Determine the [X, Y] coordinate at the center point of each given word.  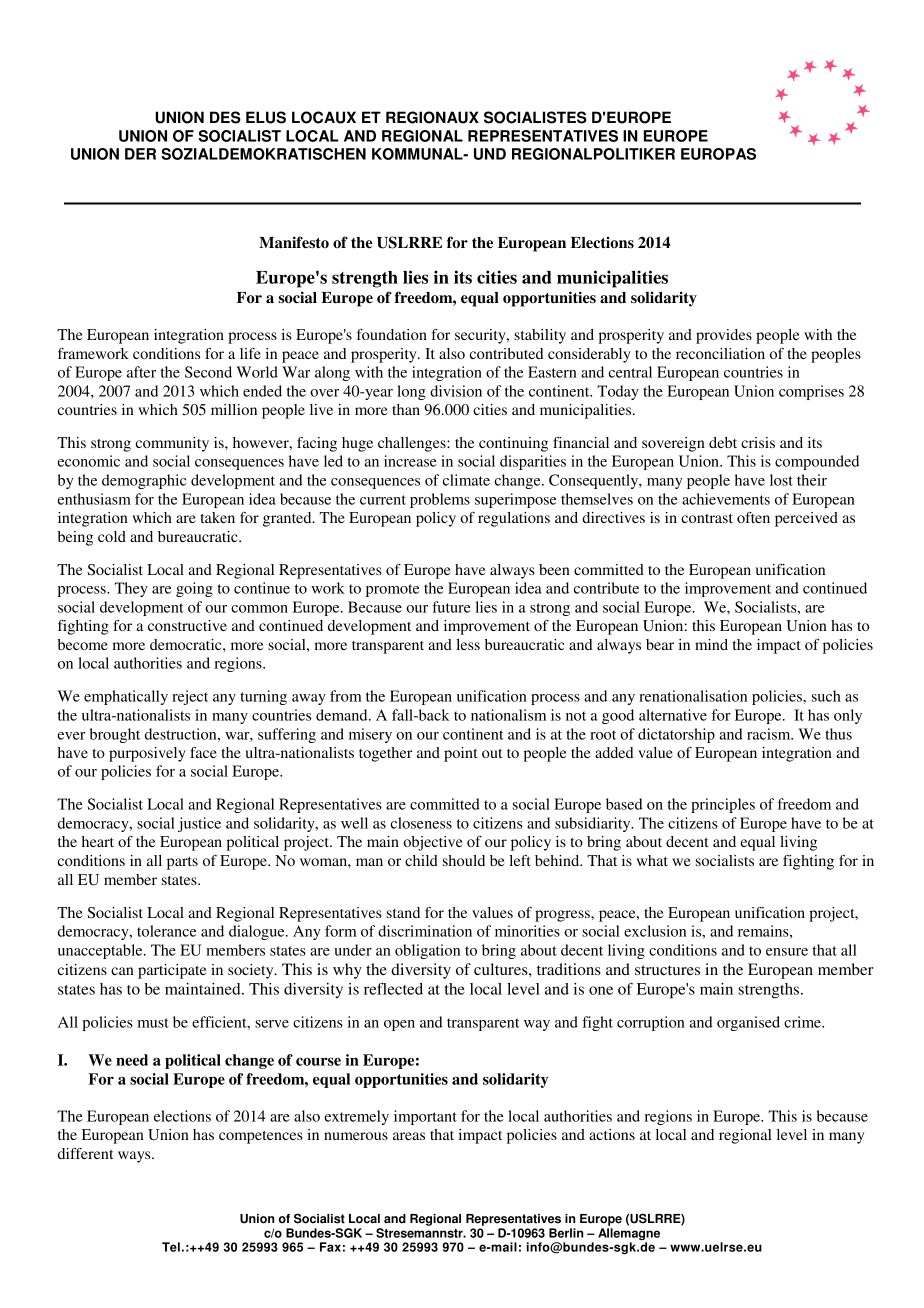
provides [724, 336]
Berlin [566, 1233]
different [85, 1153]
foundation [392, 334]
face [203, 752]
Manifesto [294, 242]
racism [770, 734]
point [461, 754]
